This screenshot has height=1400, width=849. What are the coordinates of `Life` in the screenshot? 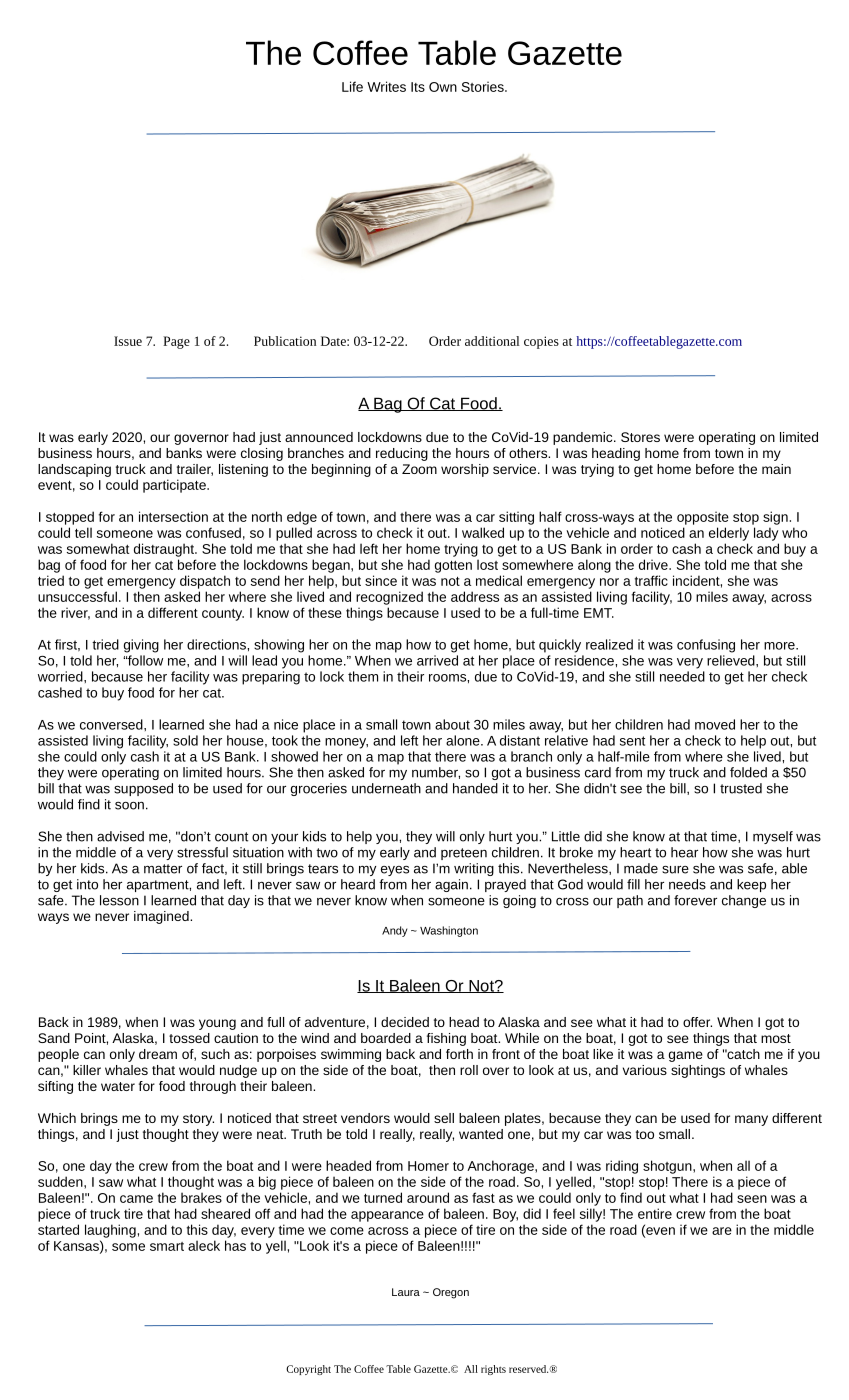 It's located at (352, 86).
